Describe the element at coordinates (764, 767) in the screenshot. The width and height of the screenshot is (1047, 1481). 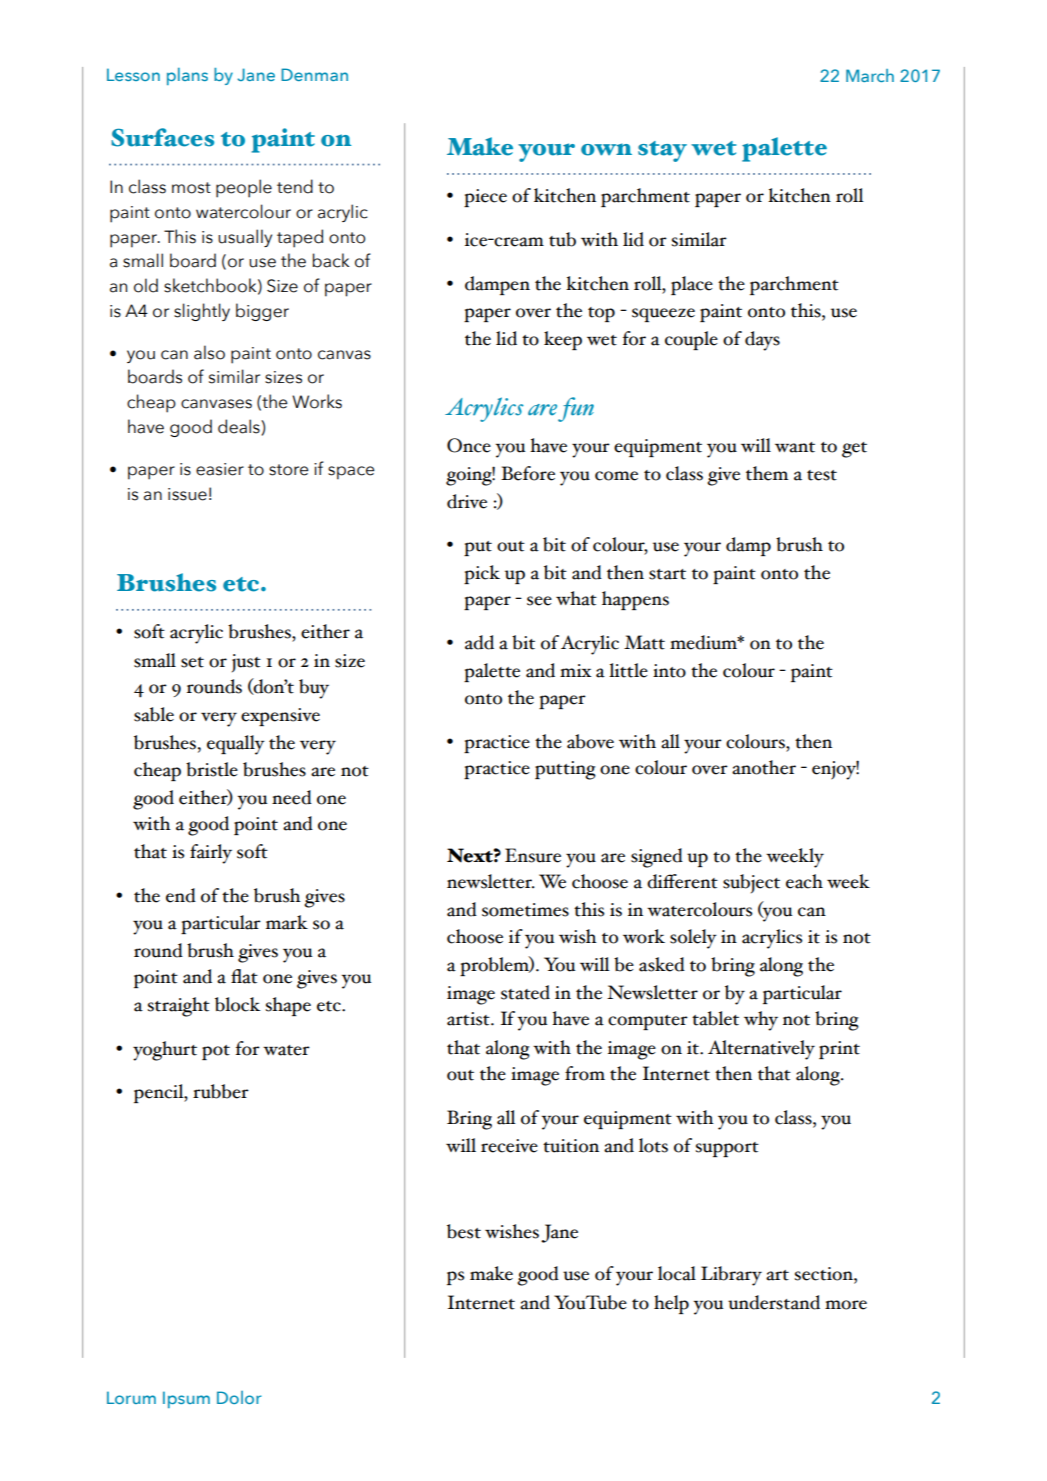
I see `another` at that location.
